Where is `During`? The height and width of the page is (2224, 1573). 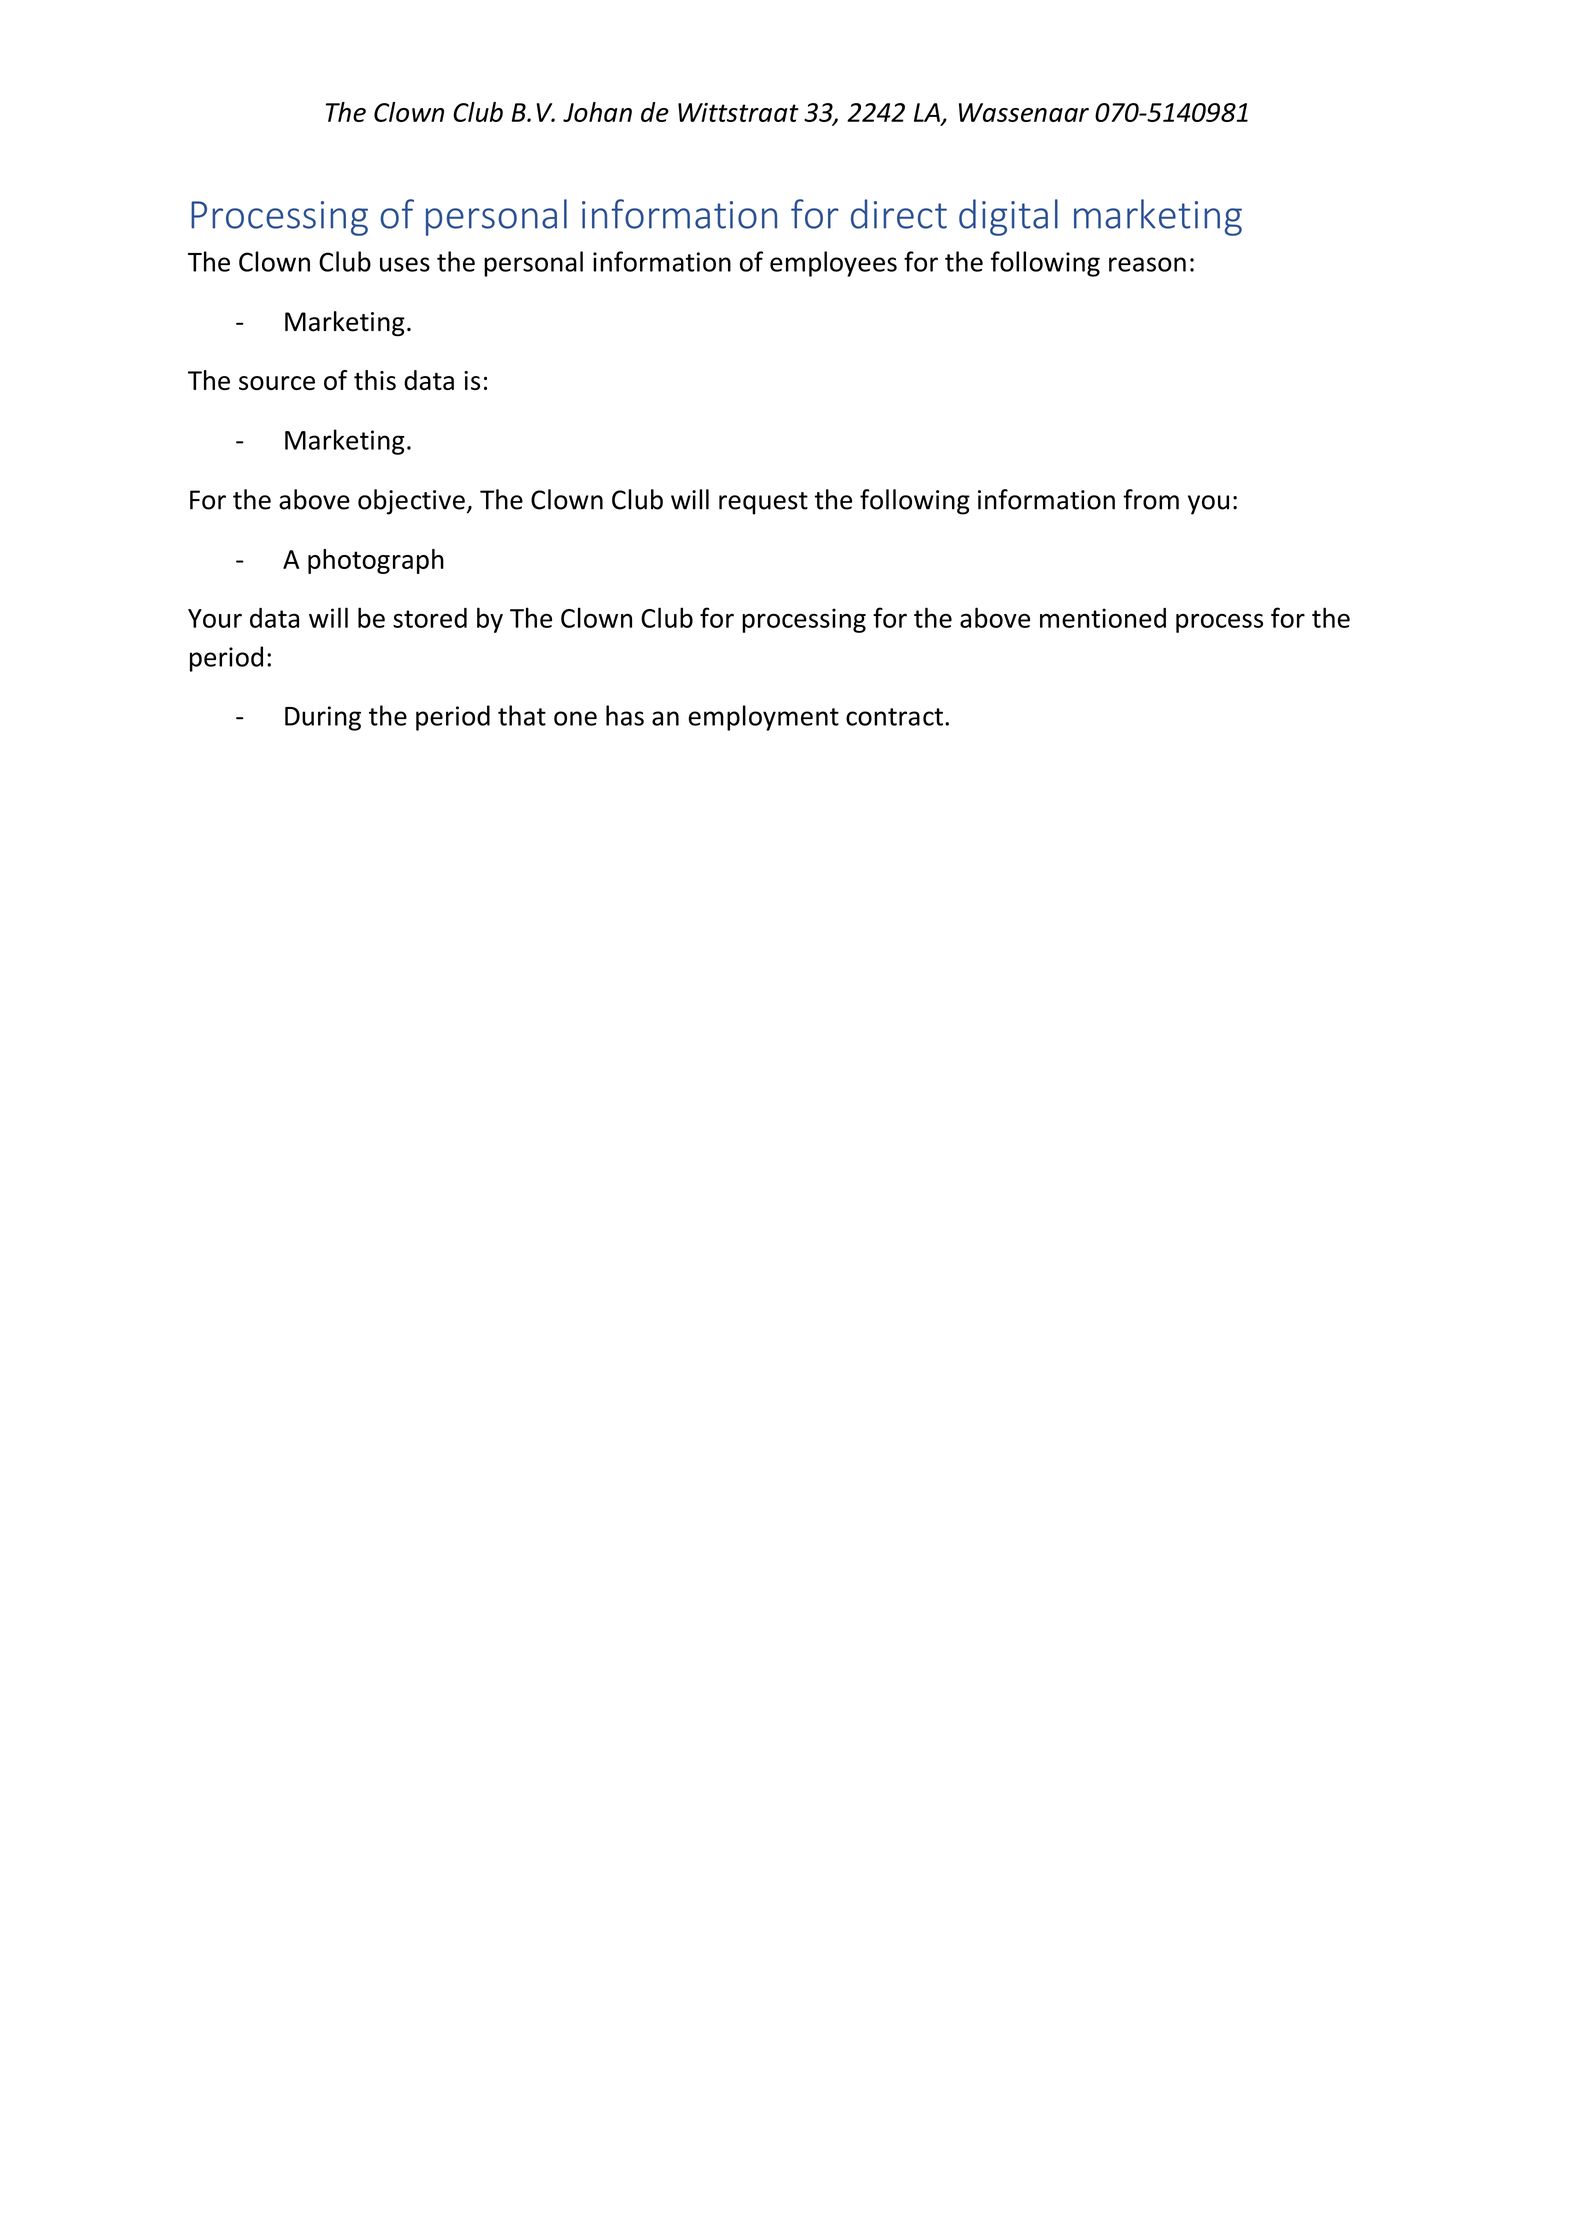 During is located at coordinates (323, 718).
